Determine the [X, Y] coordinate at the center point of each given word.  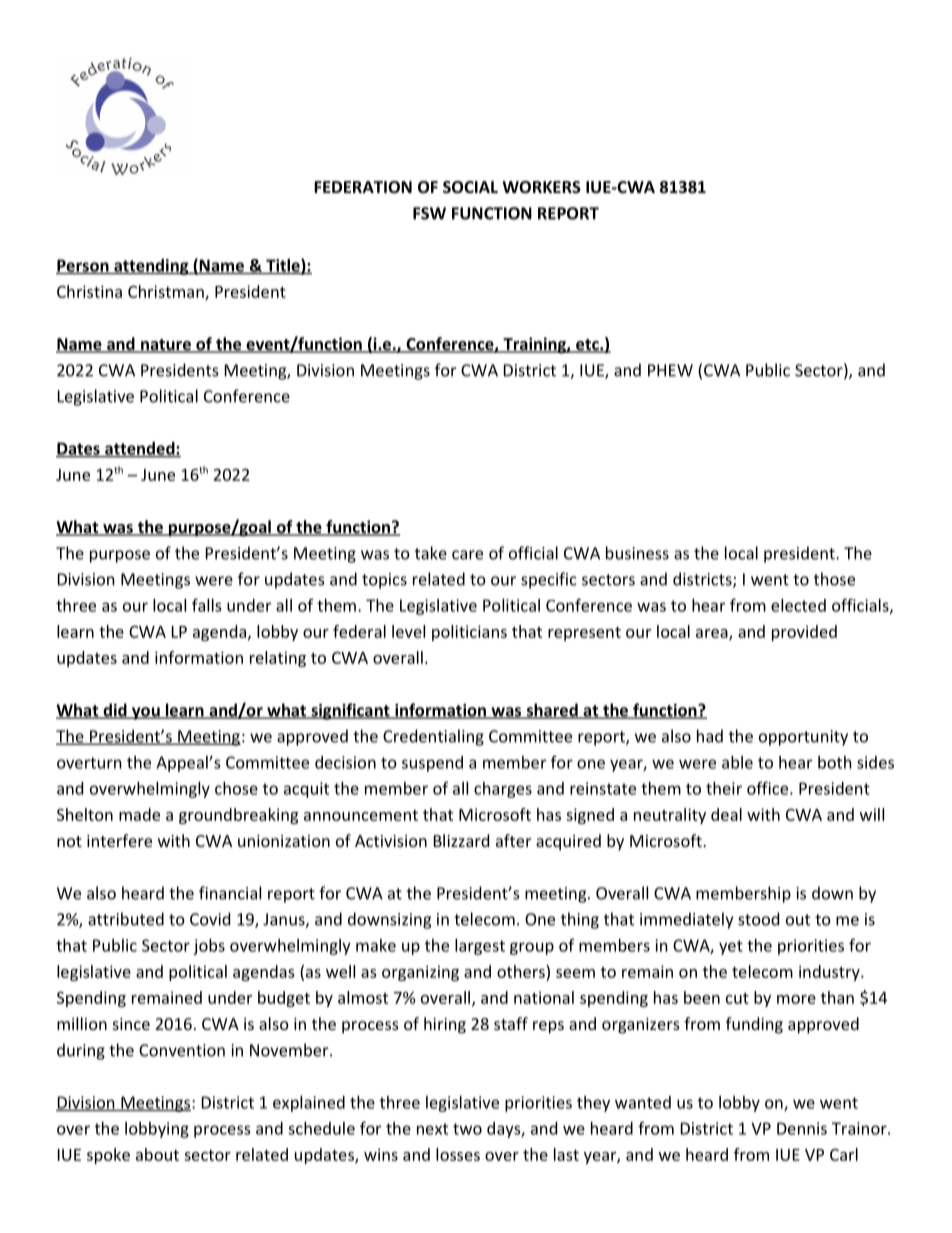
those [834, 579]
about [157, 1154]
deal [726, 814]
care [467, 555]
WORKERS [541, 187]
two [467, 1129]
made [139, 814]
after [513, 840]
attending [151, 267]
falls [207, 605]
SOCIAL [470, 187]
